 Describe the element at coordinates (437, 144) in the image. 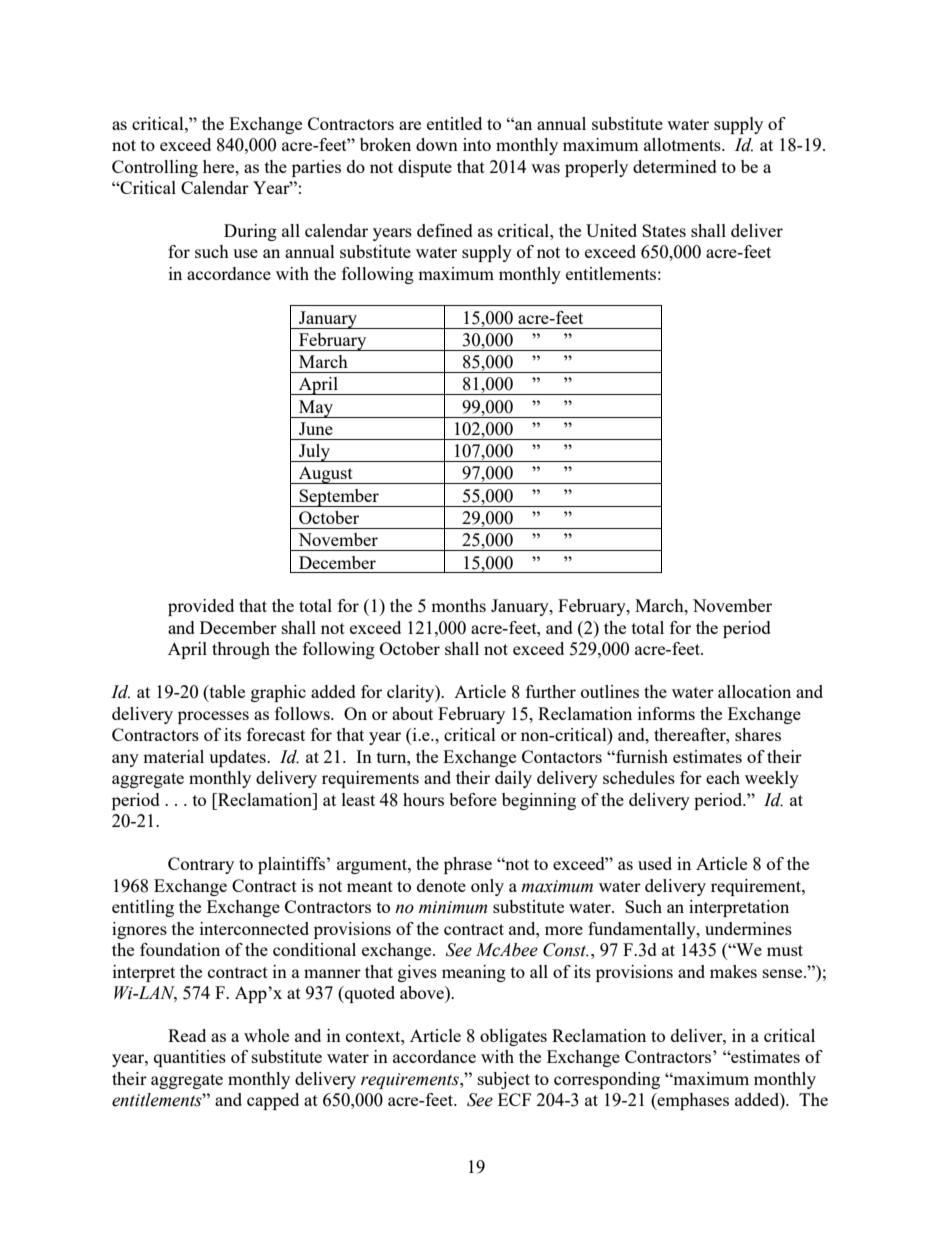

I see `down` at that location.
